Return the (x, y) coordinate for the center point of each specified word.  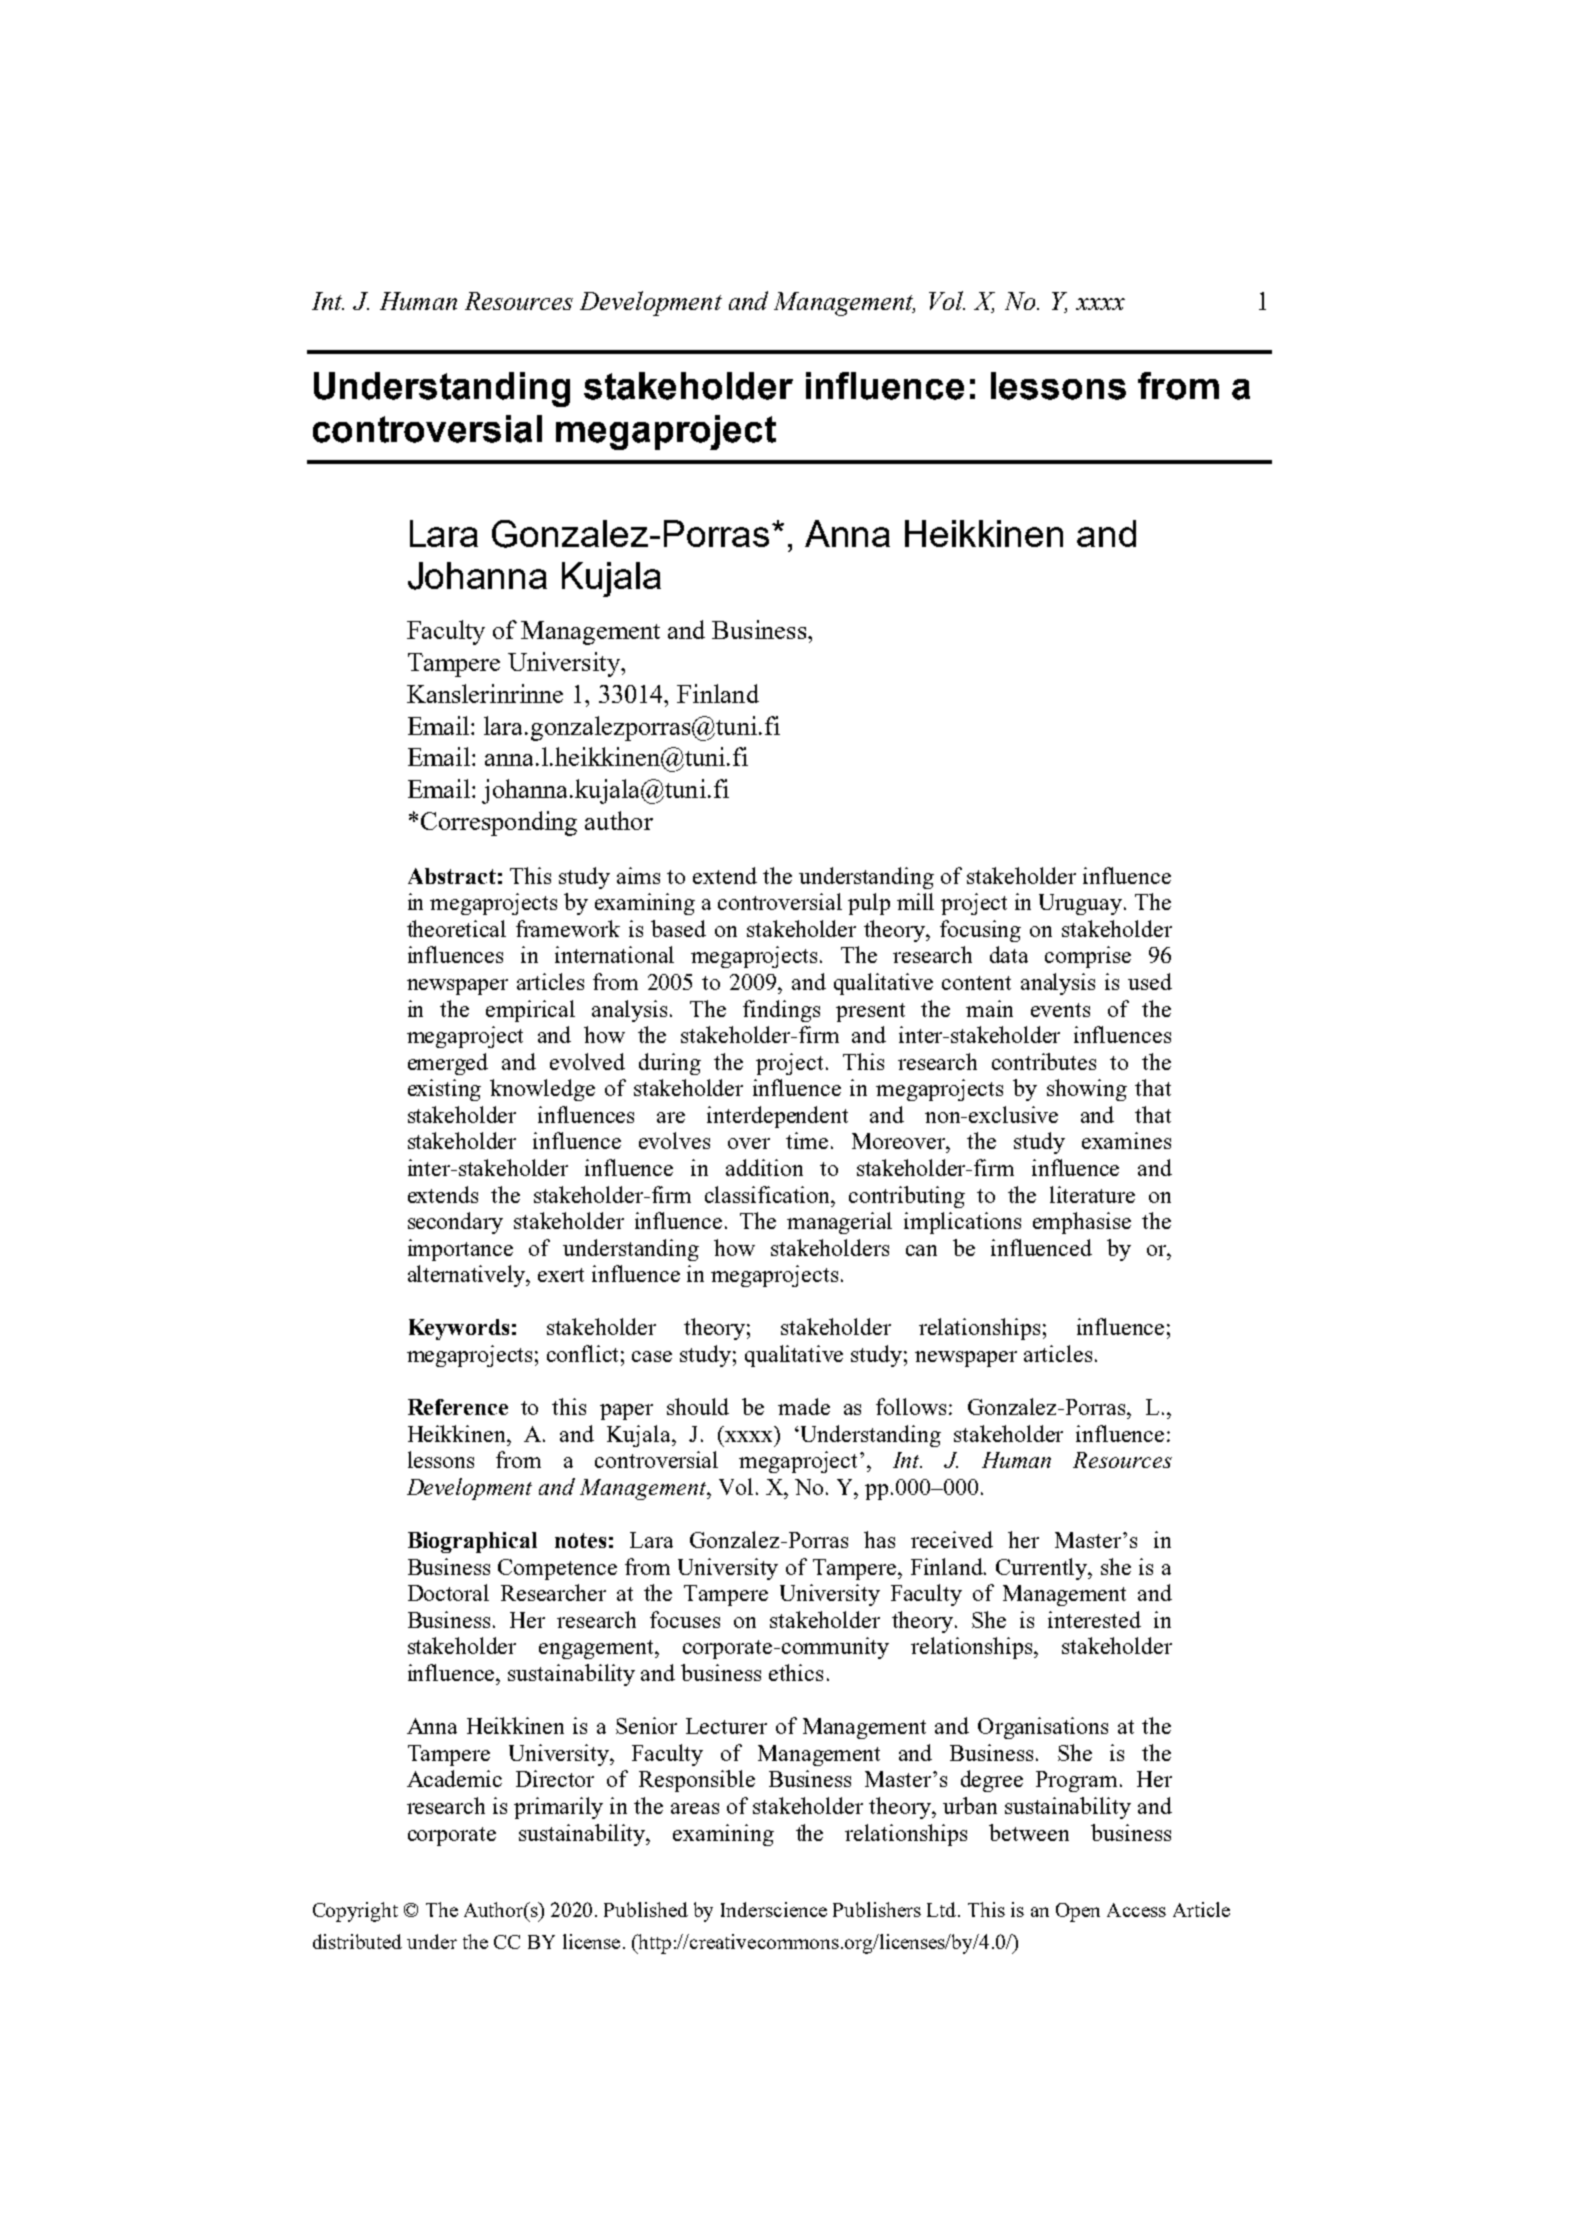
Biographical (472, 1542)
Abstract (452, 876)
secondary (455, 1223)
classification (769, 1194)
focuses (685, 1619)
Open (1078, 1912)
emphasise (1082, 1223)
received (952, 1539)
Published (646, 1909)
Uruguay (1082, 904)
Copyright (355, 1912)
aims (638, 875)
